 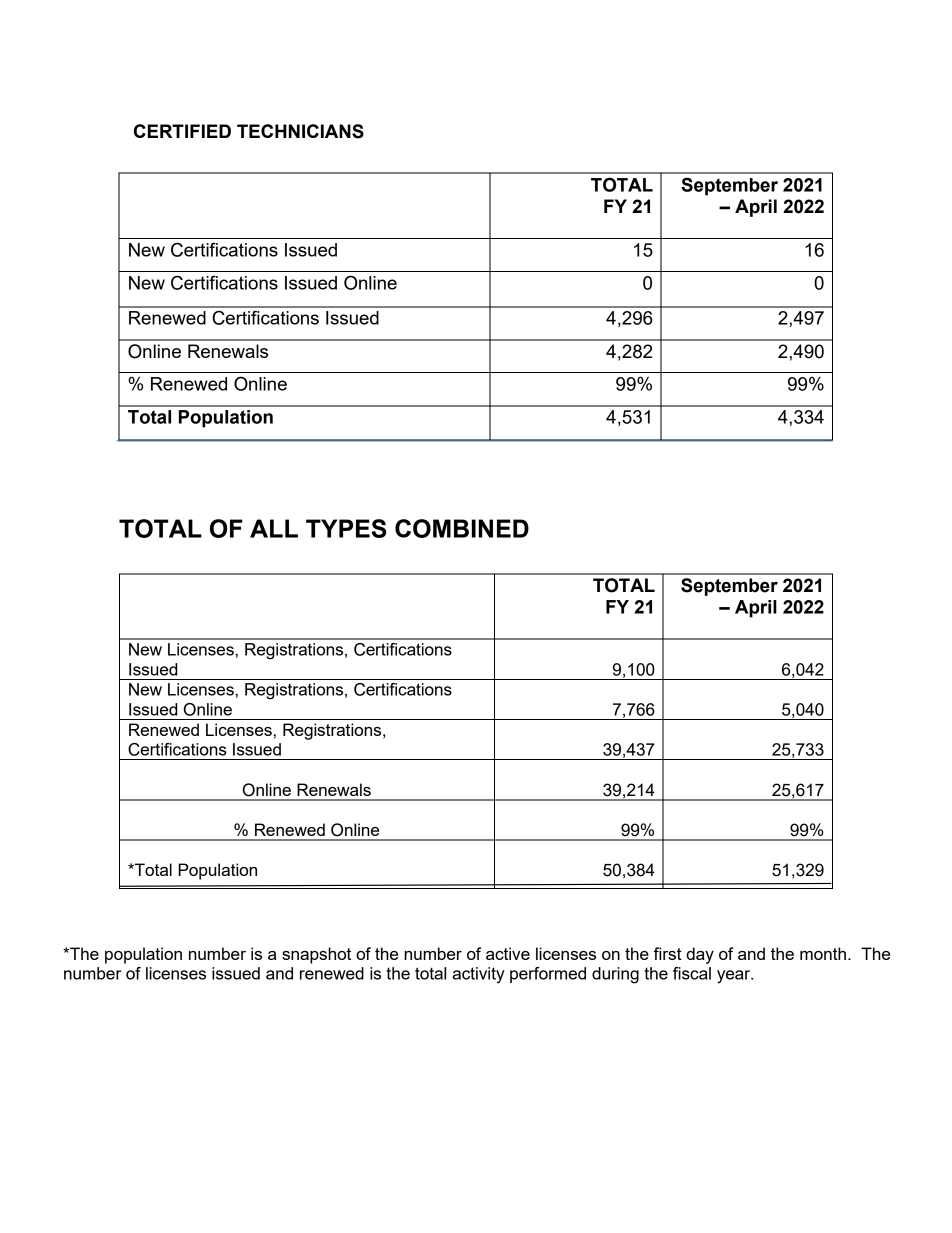 What do you see at coordinates (182, 131) in the page?
I see `CERTIFIED` at bounding box center [182, 131].
